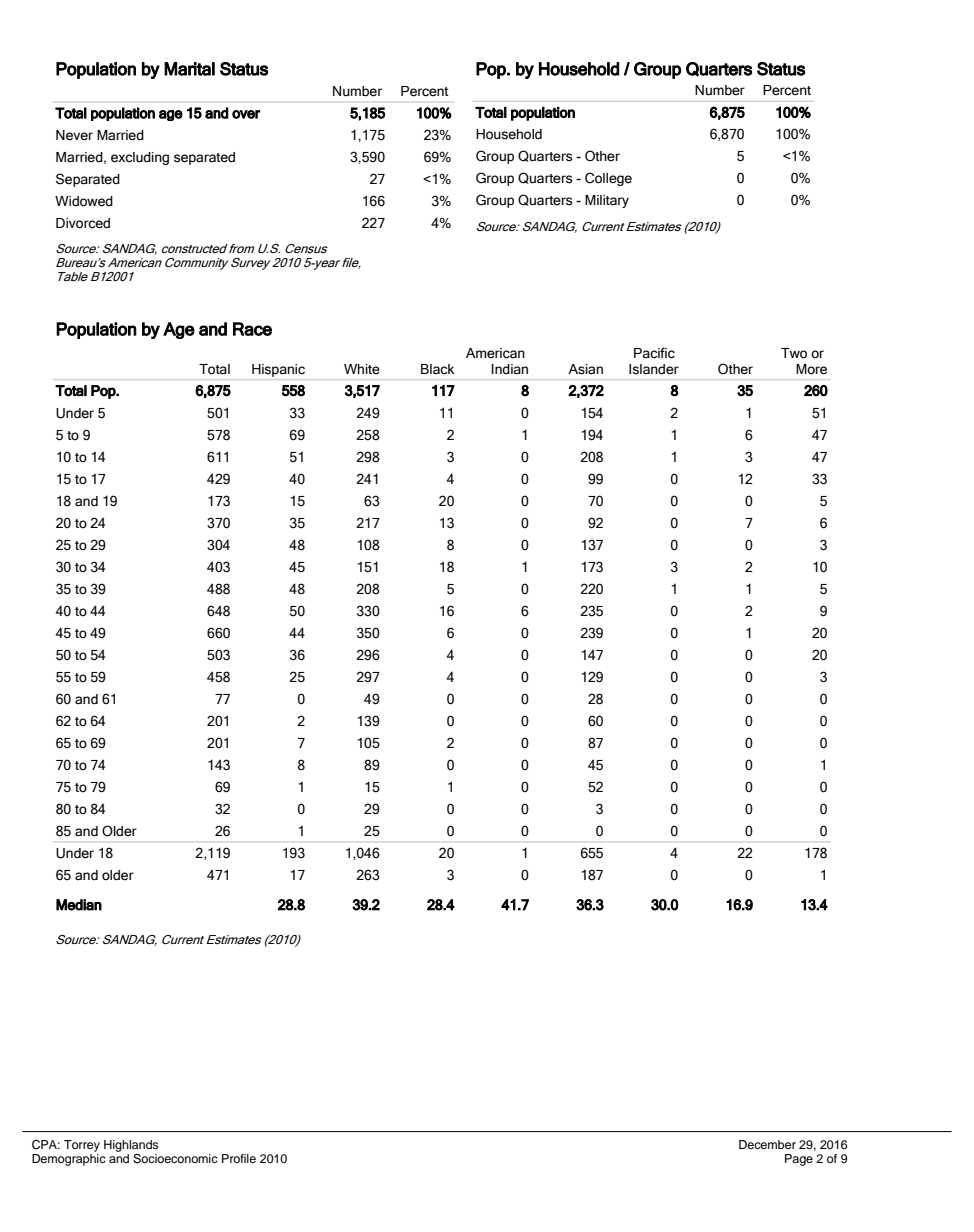 This page has height=1232, width=974. What do you see at coordinates (131, 1146) in the page?
I see `Highlands` at bounding box center [131, 1146].
